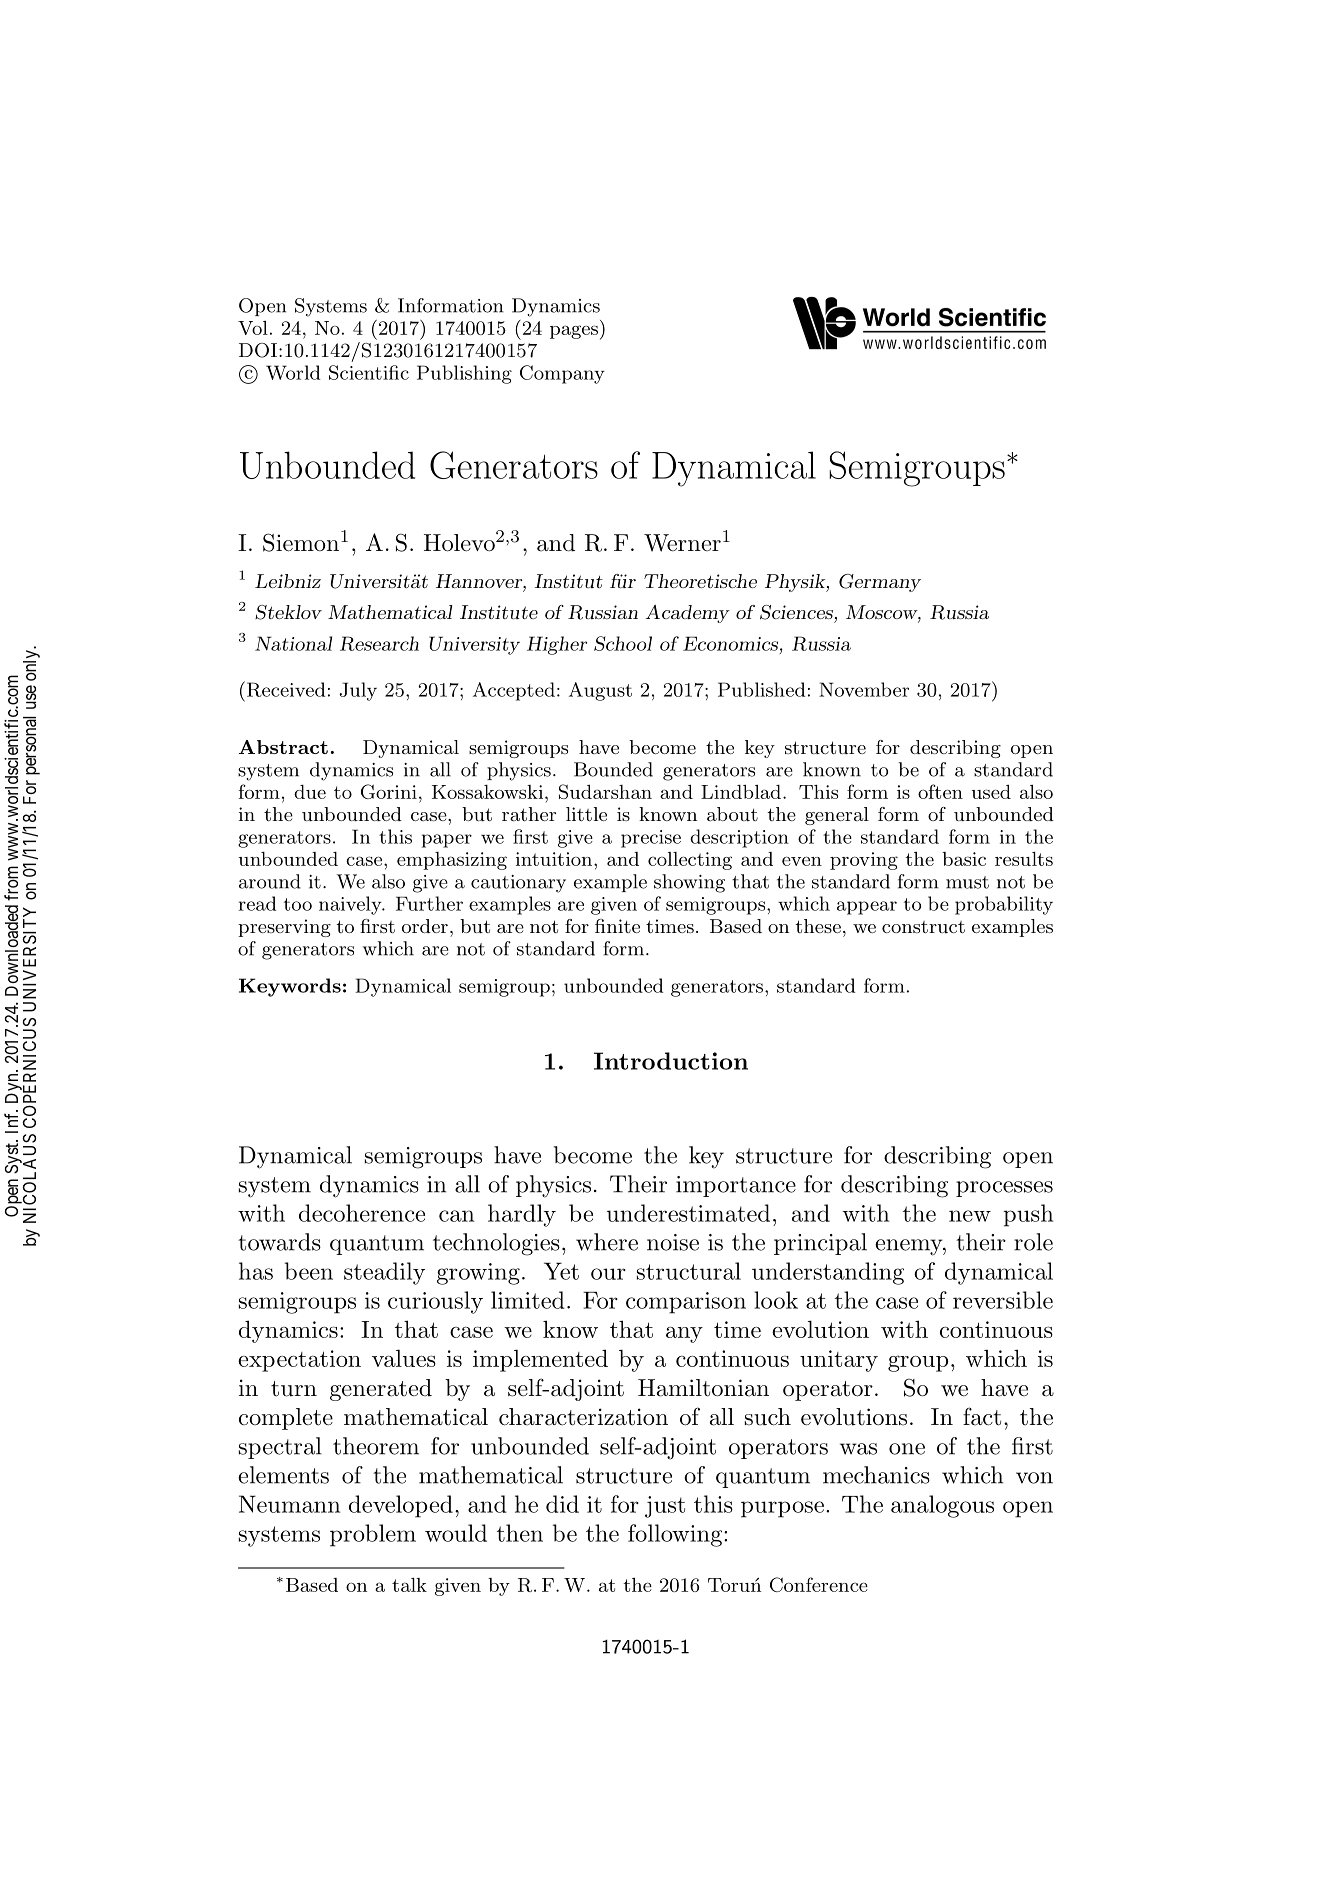 Image resolution: width=1337 pixels, height=1892 pixels. I want to click on analogous, so click(942, 1506).
